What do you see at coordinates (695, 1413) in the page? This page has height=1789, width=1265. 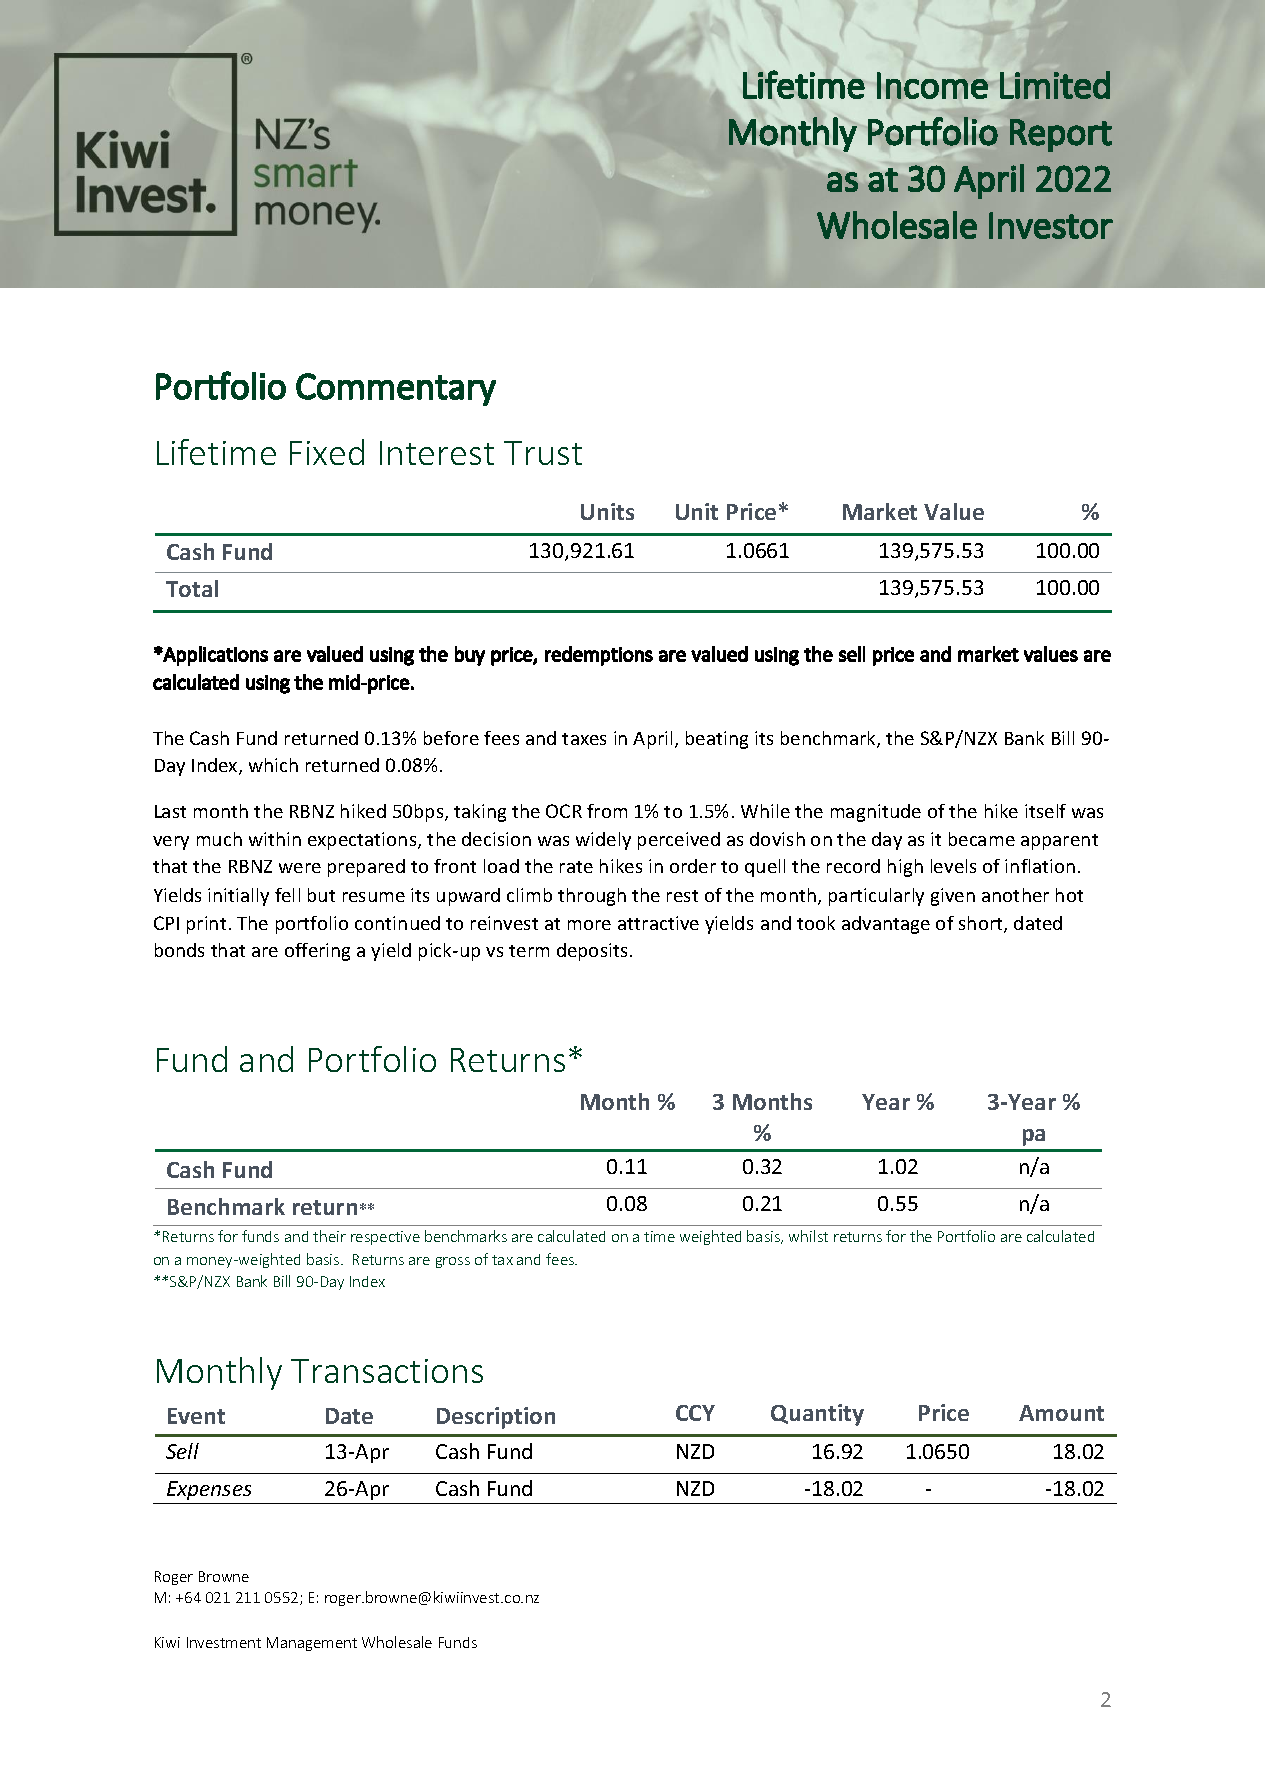 I see `CCY` at bounding box center [695, 1413].
